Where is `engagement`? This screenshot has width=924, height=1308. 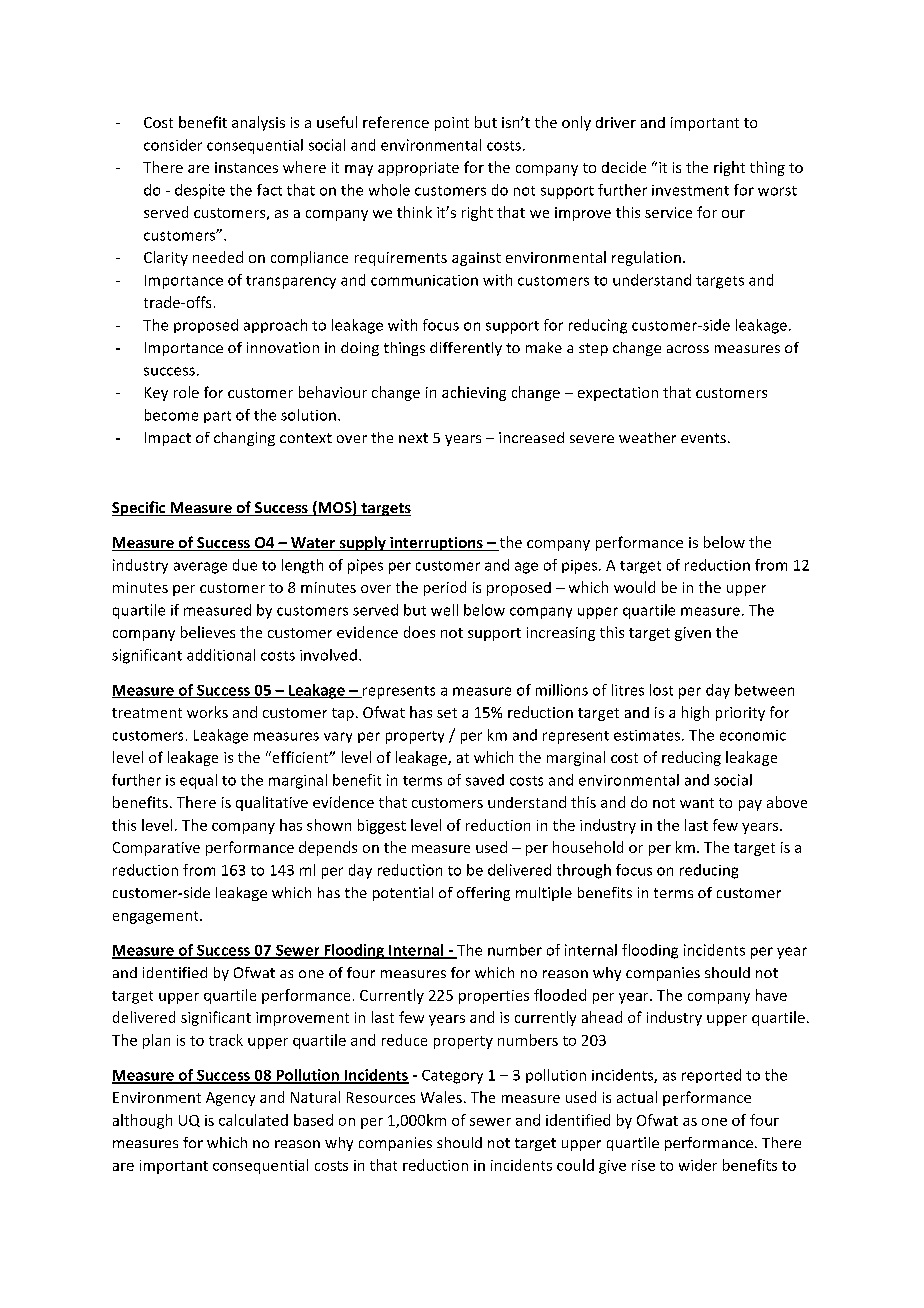 engagement is located at coordinates (157, 917).
